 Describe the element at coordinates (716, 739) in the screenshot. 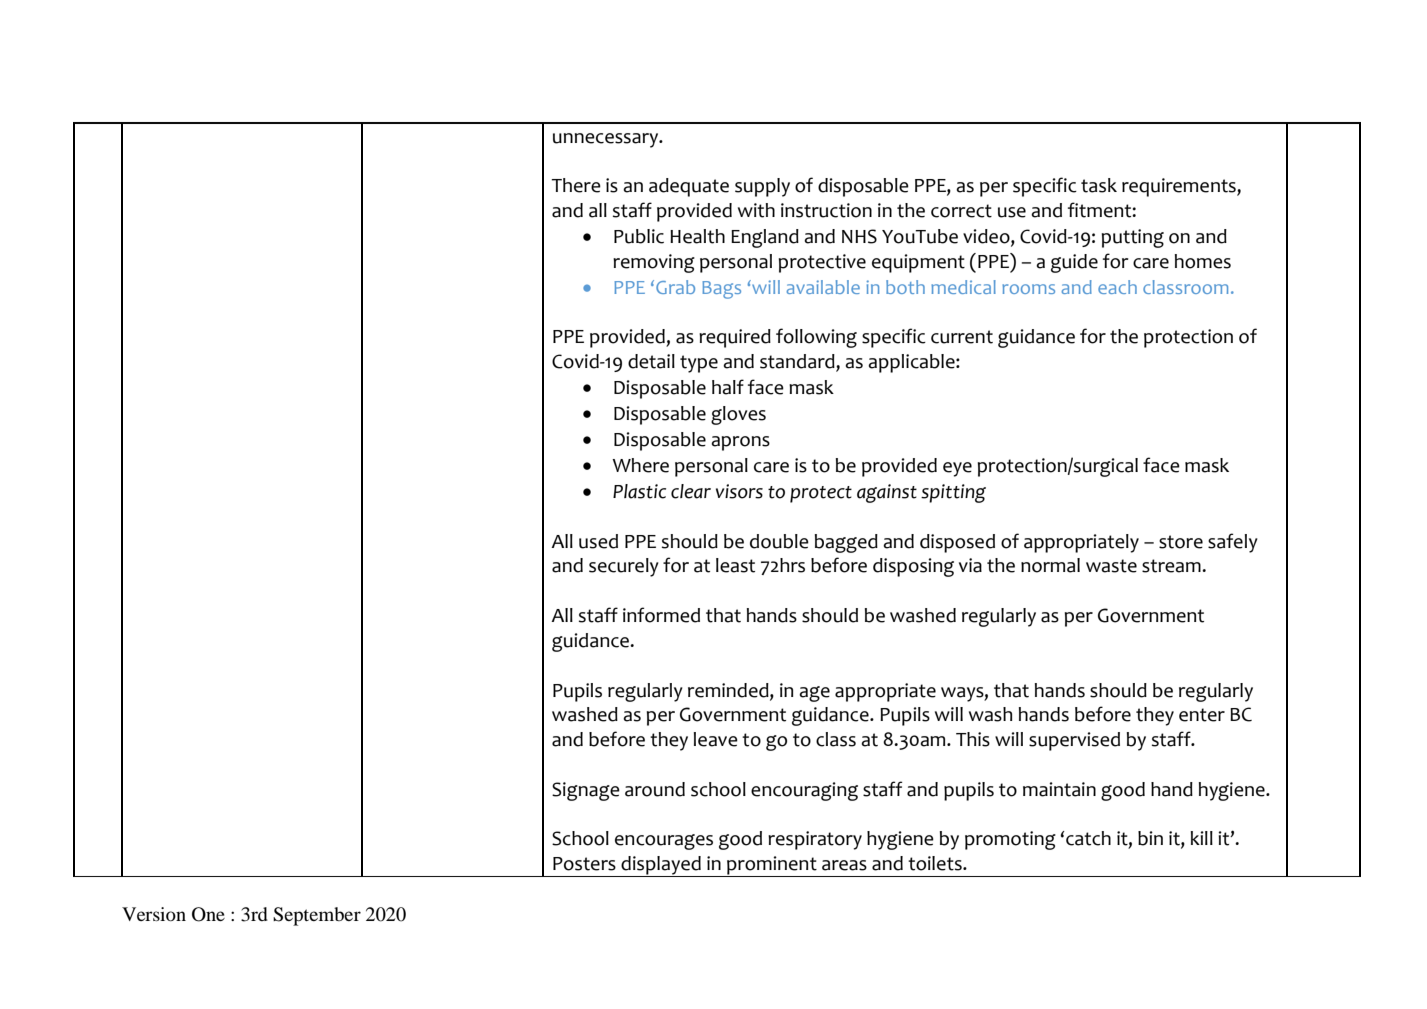

I see `leave` at that location.
